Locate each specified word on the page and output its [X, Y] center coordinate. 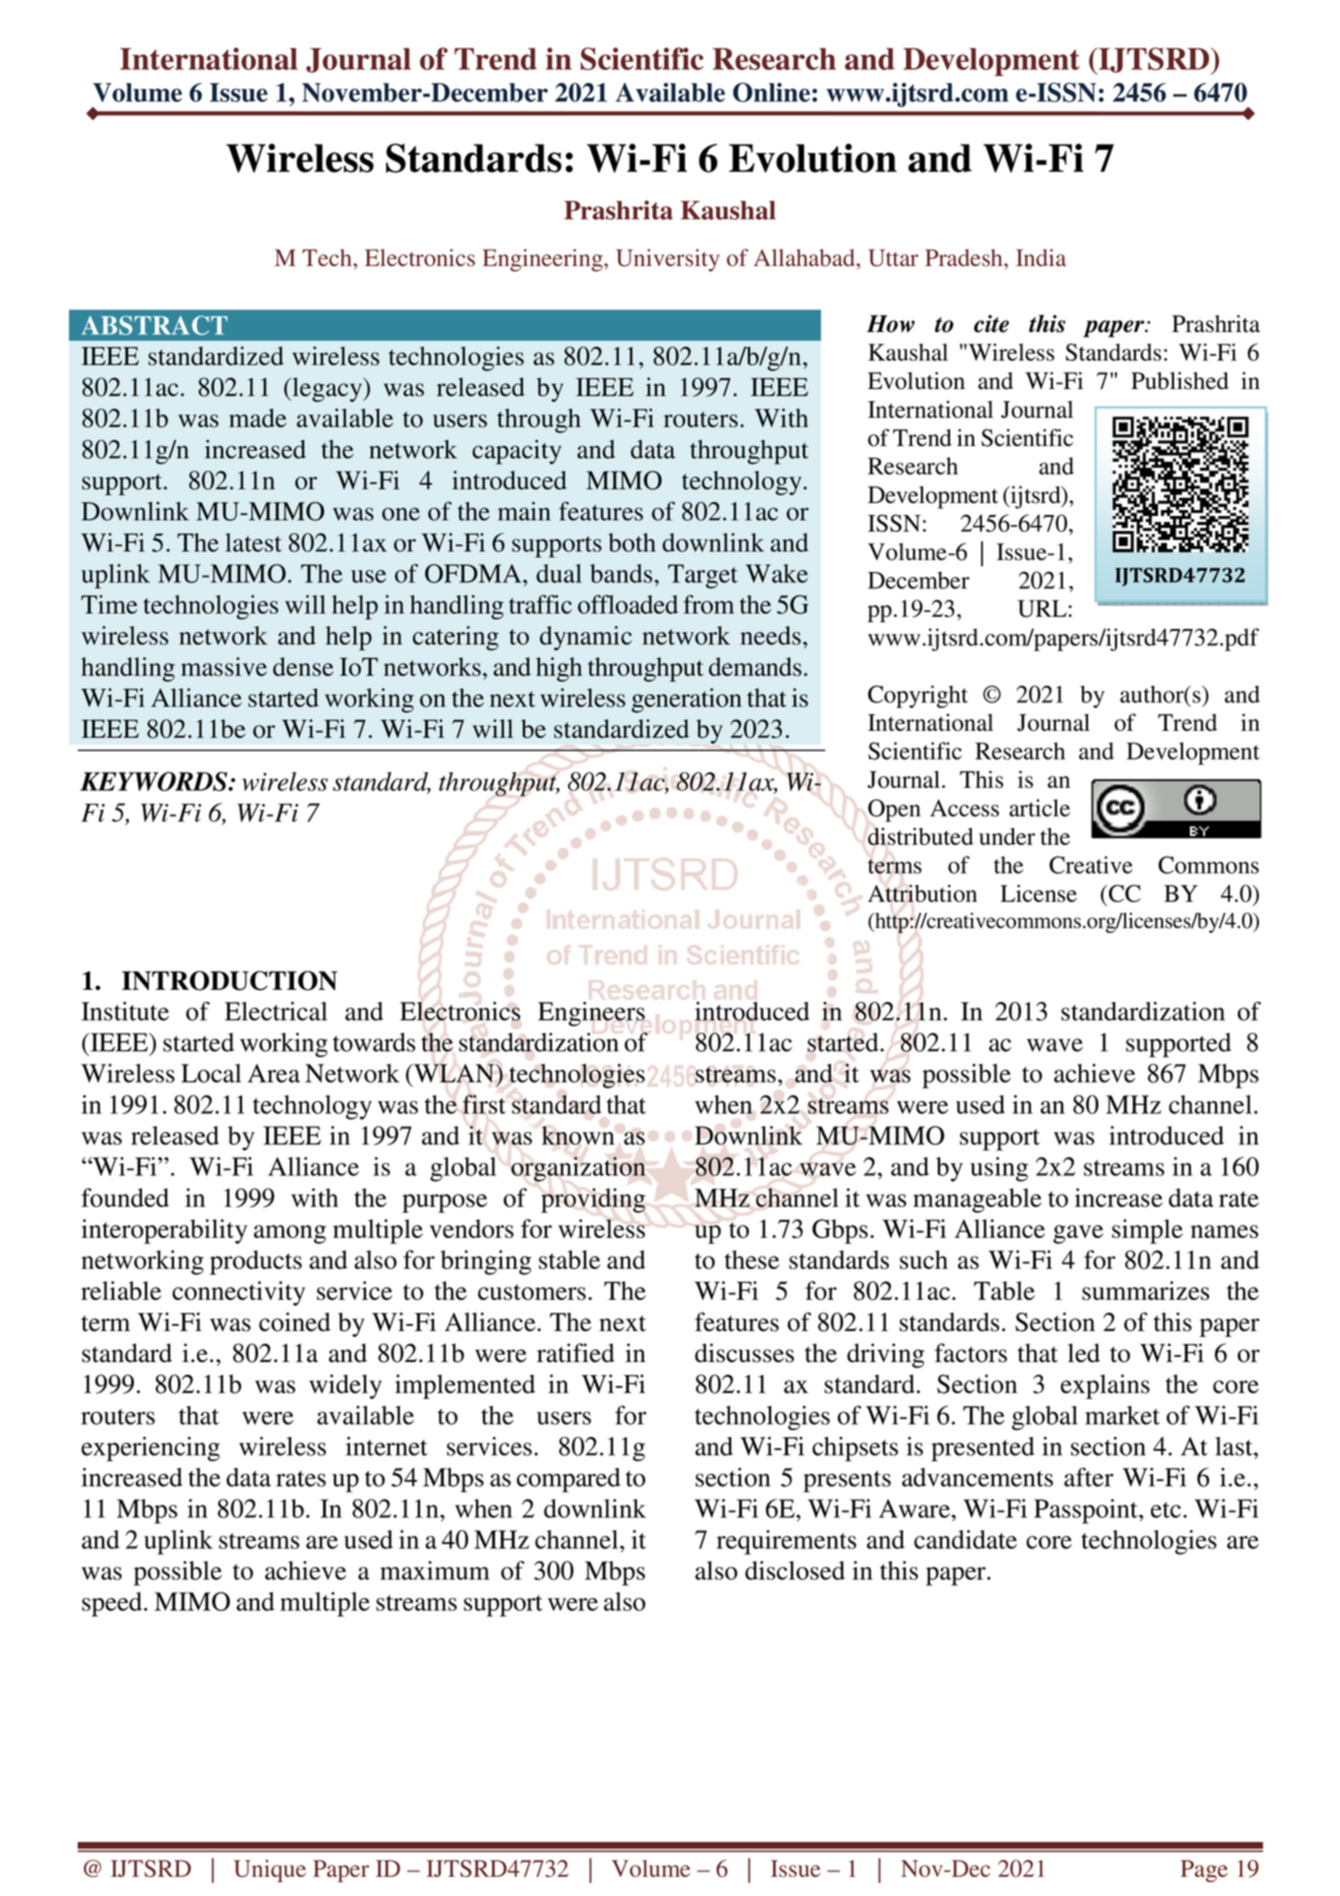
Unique [270, 1871]
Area [274, 1073]
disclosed [795, 1570]
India [1041, 257]
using [999, 1169]
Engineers [591, 1014]
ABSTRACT [154, 325]
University [668, 260]
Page [1204, 1871]
